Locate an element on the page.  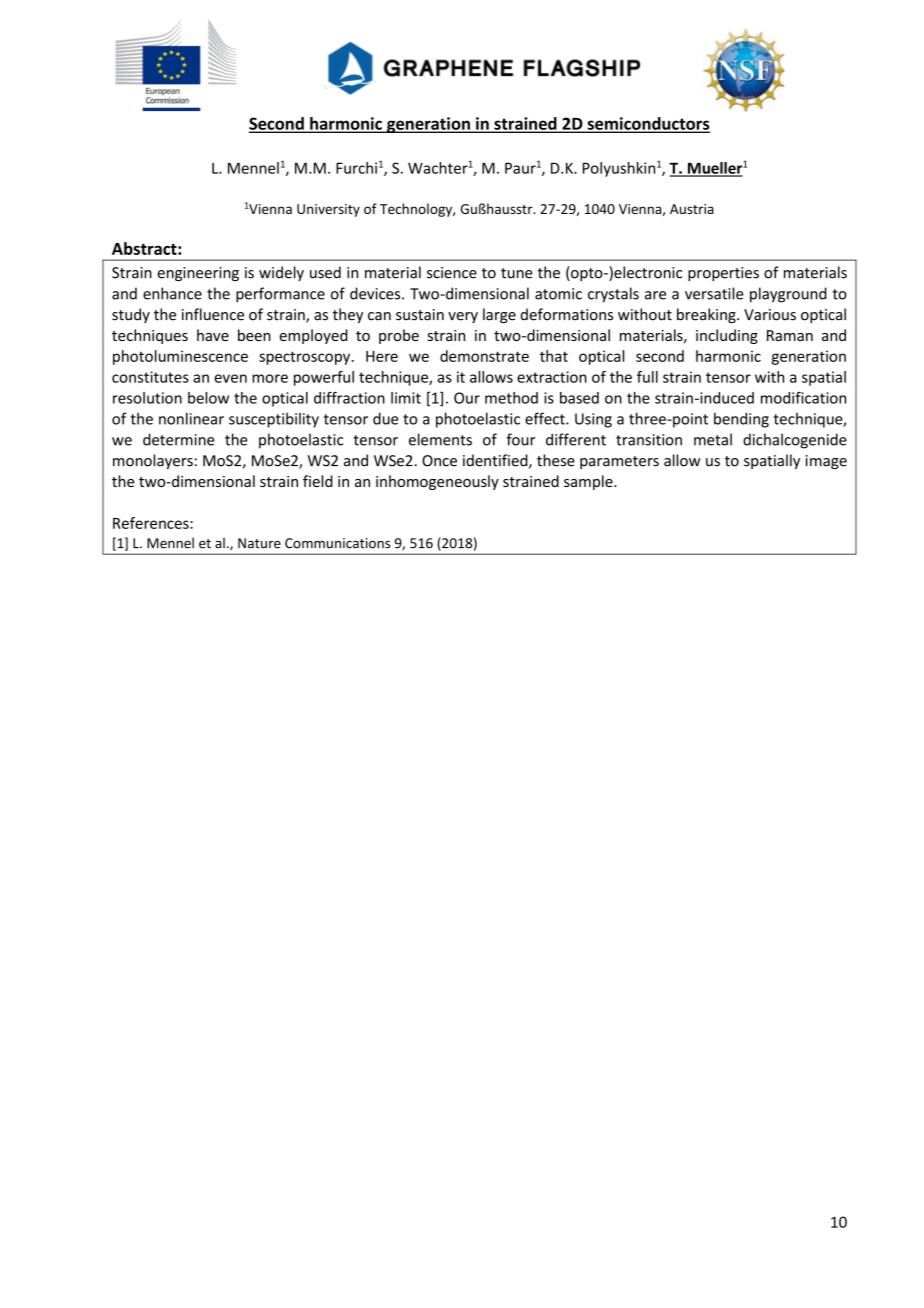
semiconductors is located at coordinates (647, 124).
